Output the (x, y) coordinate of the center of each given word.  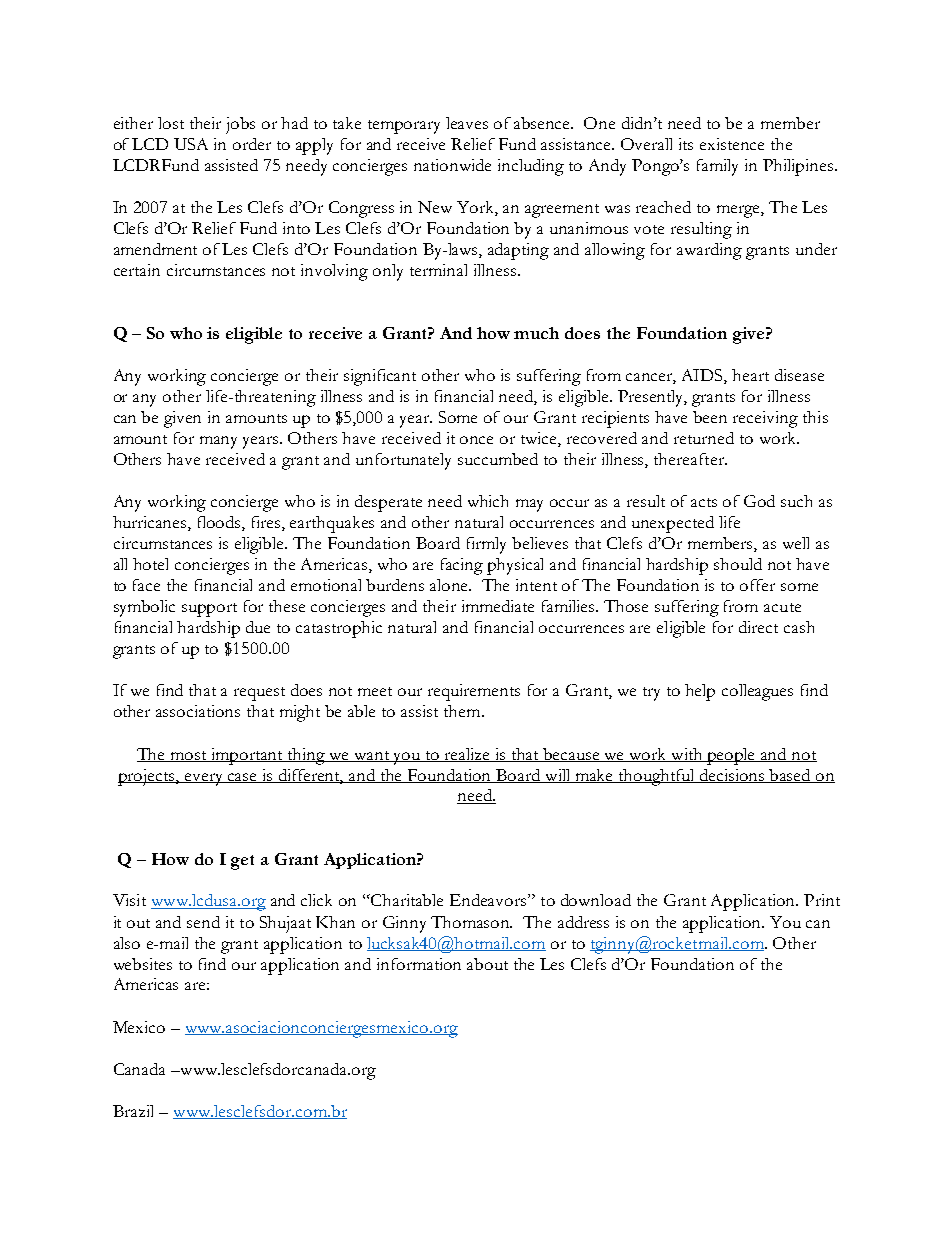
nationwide (452, 165)
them (463, 711)
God (759, 501)
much (536, 333)
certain (137, 270)
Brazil (133, 1111)
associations (198, 711)
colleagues (757, 692)
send (203, 922)
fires (267, 523)
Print (822, 900)
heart (750, 375)
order (252, 144)
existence (732, 144)
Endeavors (489, 900)
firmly (486, 545)
